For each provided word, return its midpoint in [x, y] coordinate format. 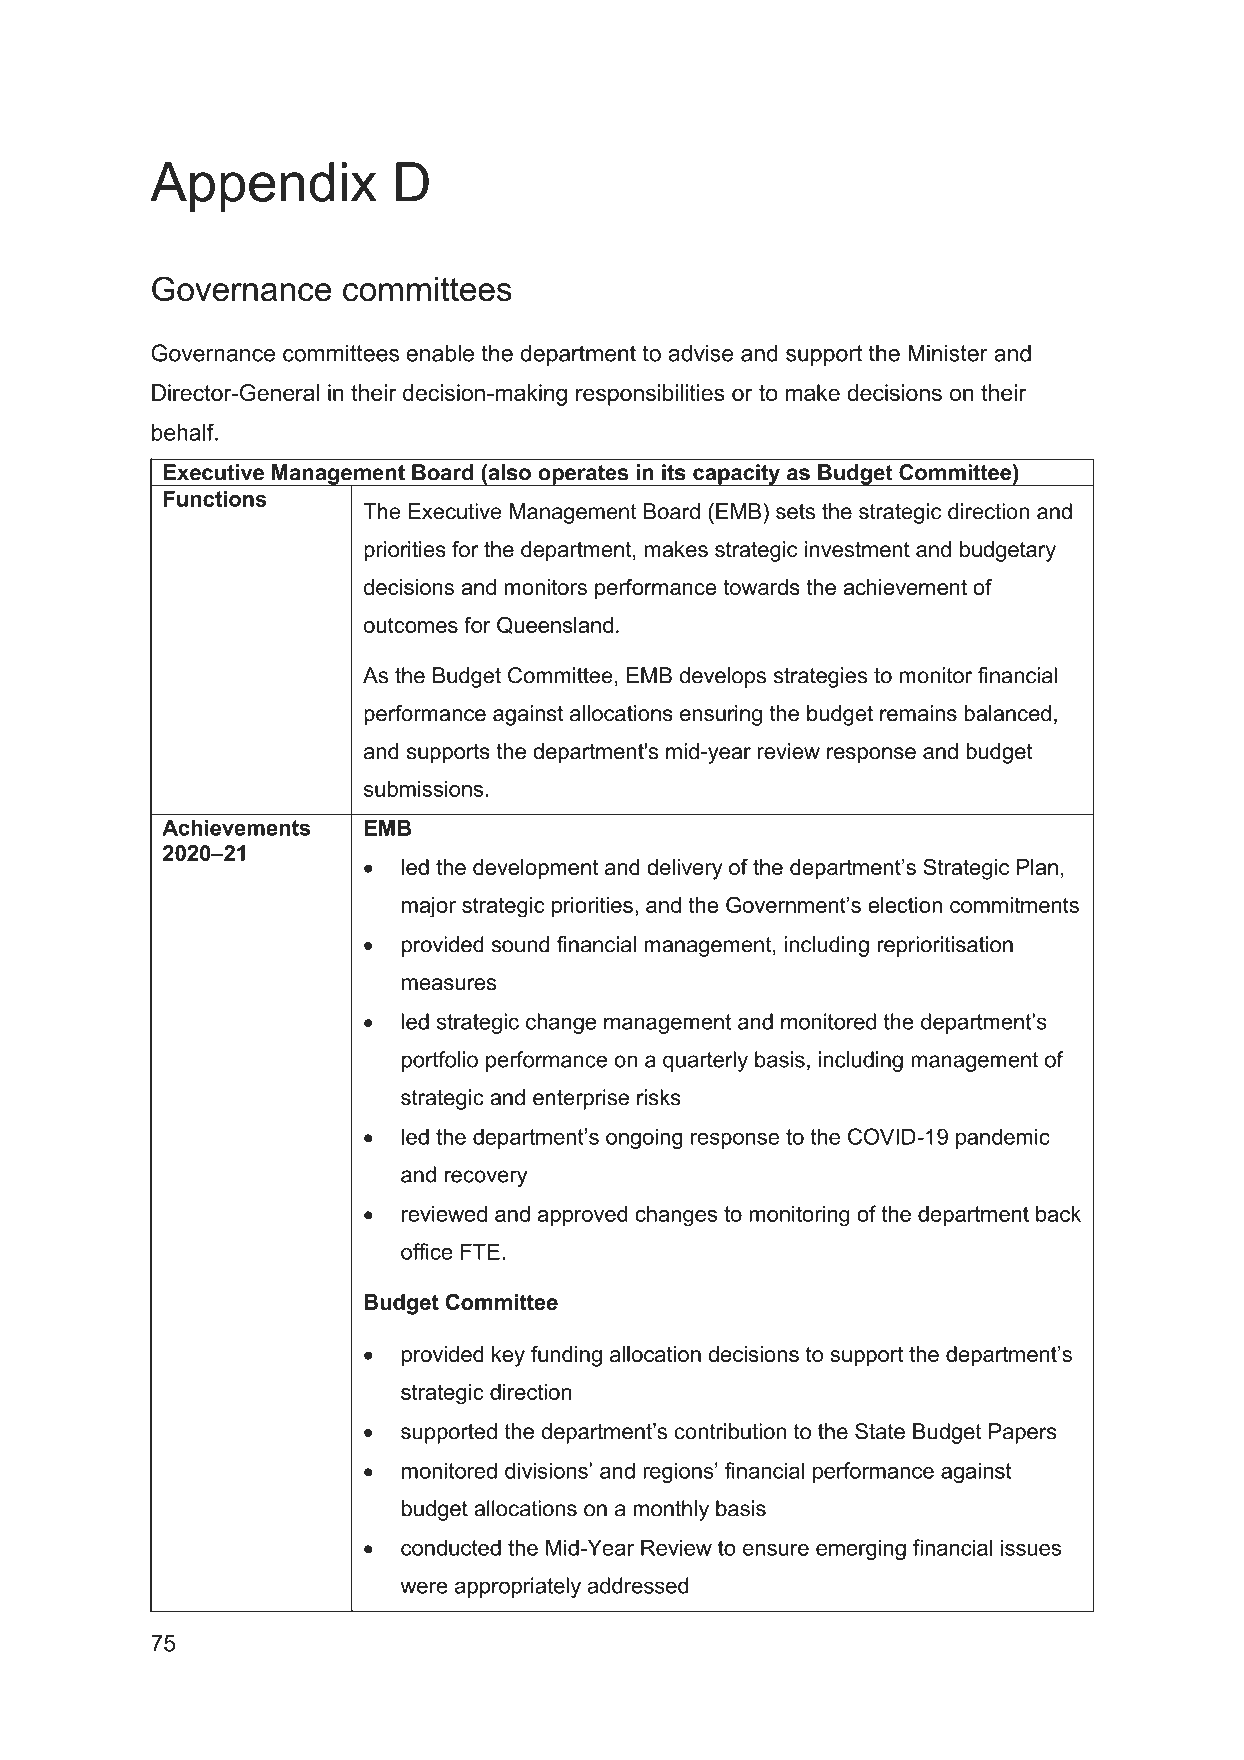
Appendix [263, 187]
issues [1031, 1547]
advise [700, 353]
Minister [948, 353]
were [424, 1587]
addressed [638, 1585]
